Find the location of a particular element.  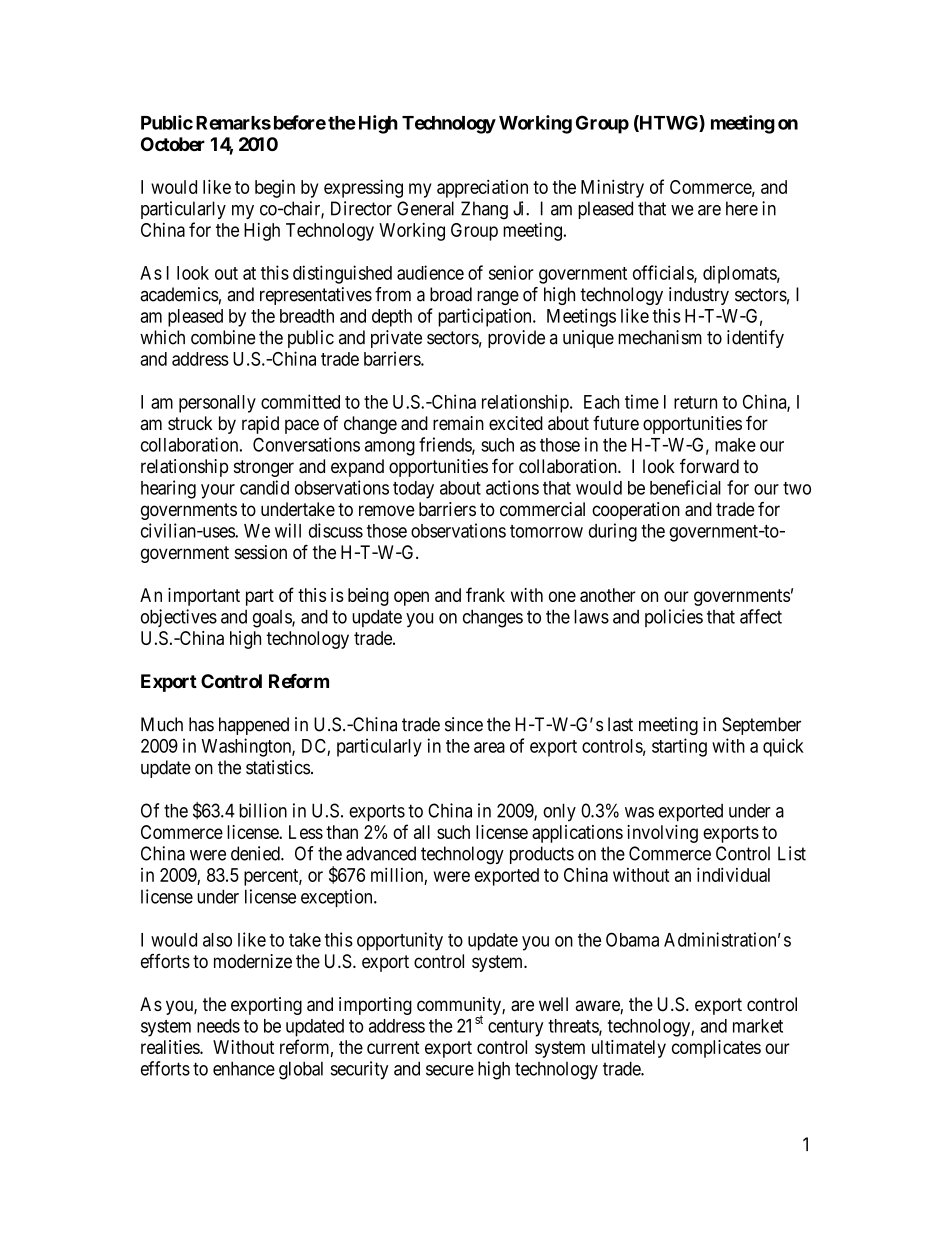

important is located at coordinates (204, 597).
